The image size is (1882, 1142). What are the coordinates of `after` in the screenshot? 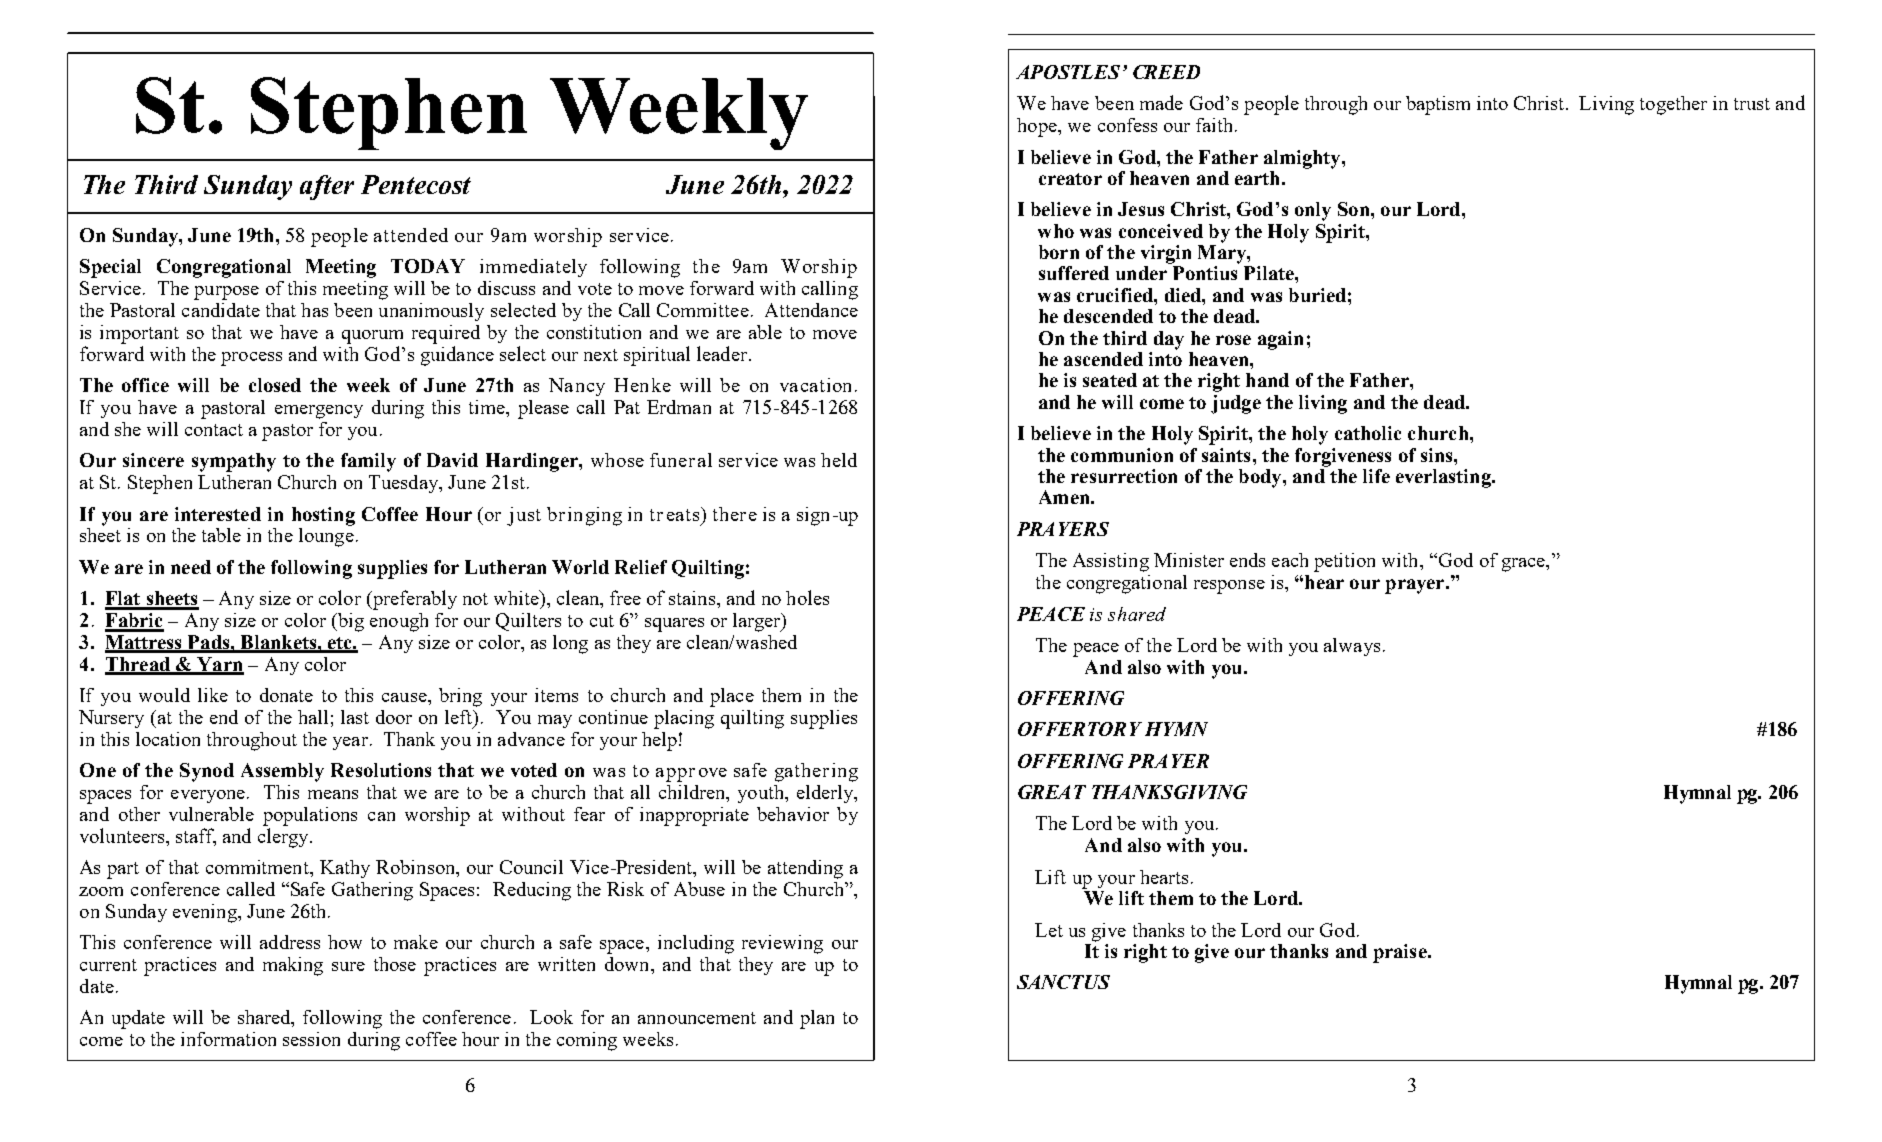 It's located at (327, 187).
